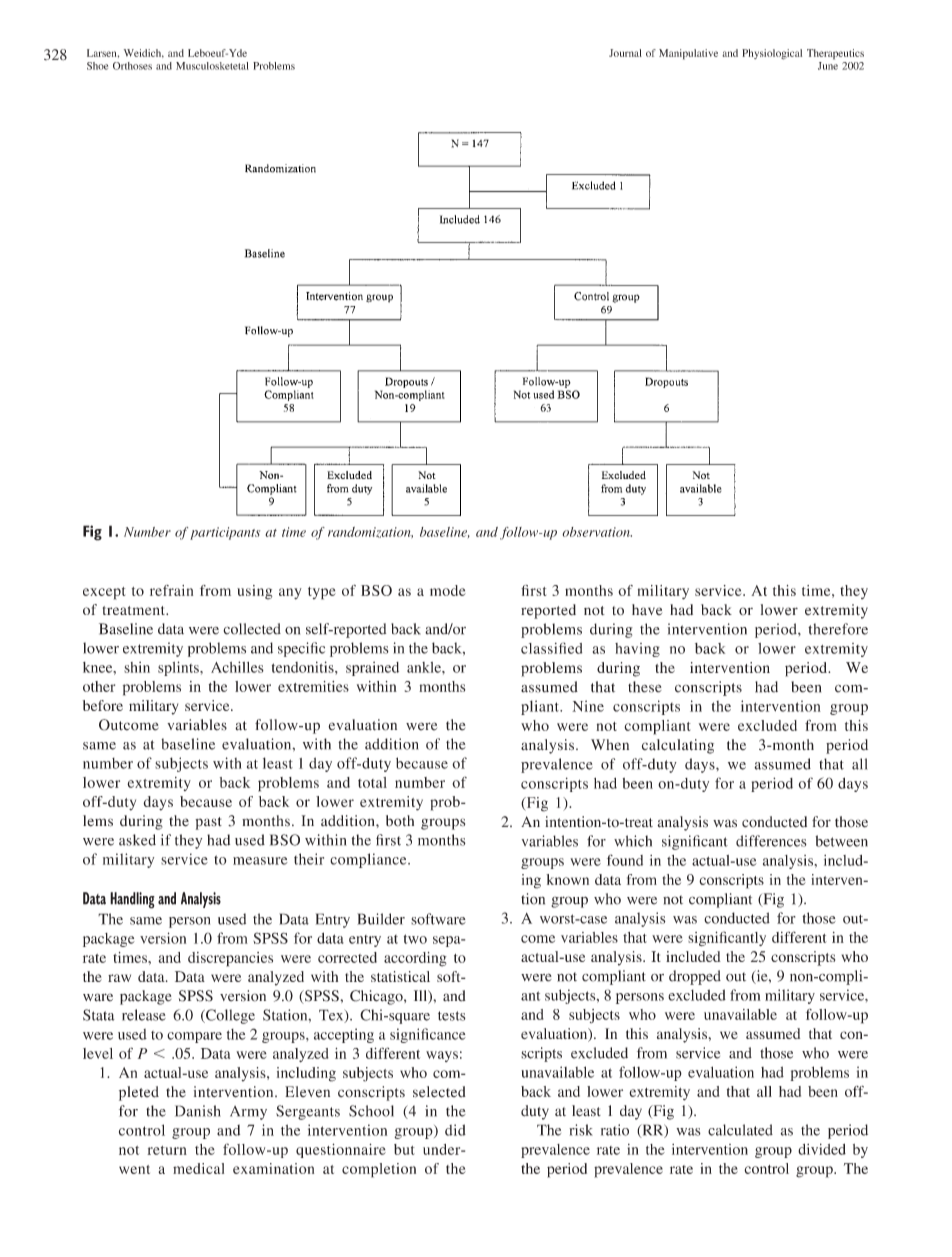  Describe the element at coordinates (448, 590) in the document. I see `mode` at that location.
